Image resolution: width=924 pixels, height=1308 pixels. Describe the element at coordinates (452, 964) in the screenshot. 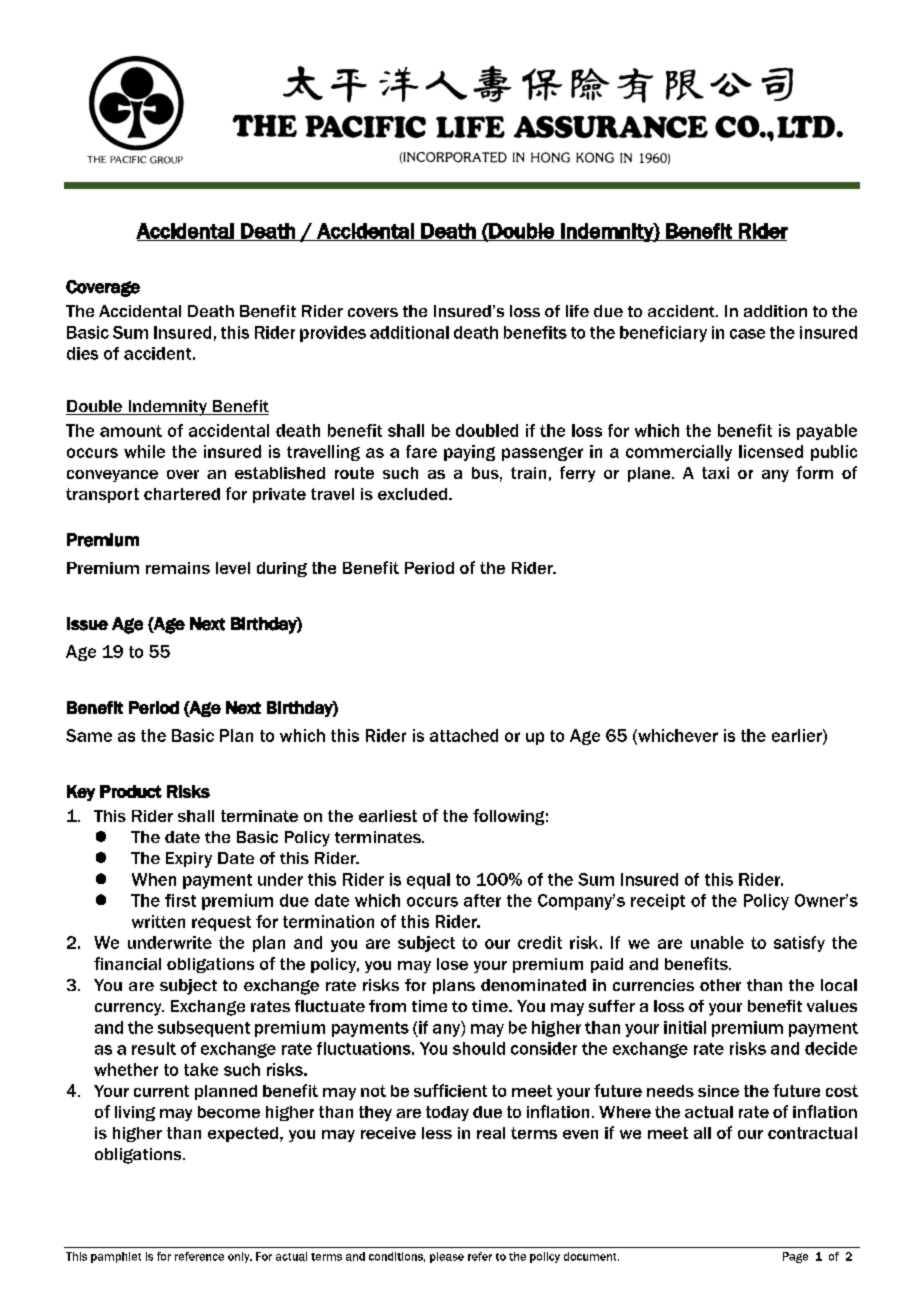

I see `lose` at that location.
